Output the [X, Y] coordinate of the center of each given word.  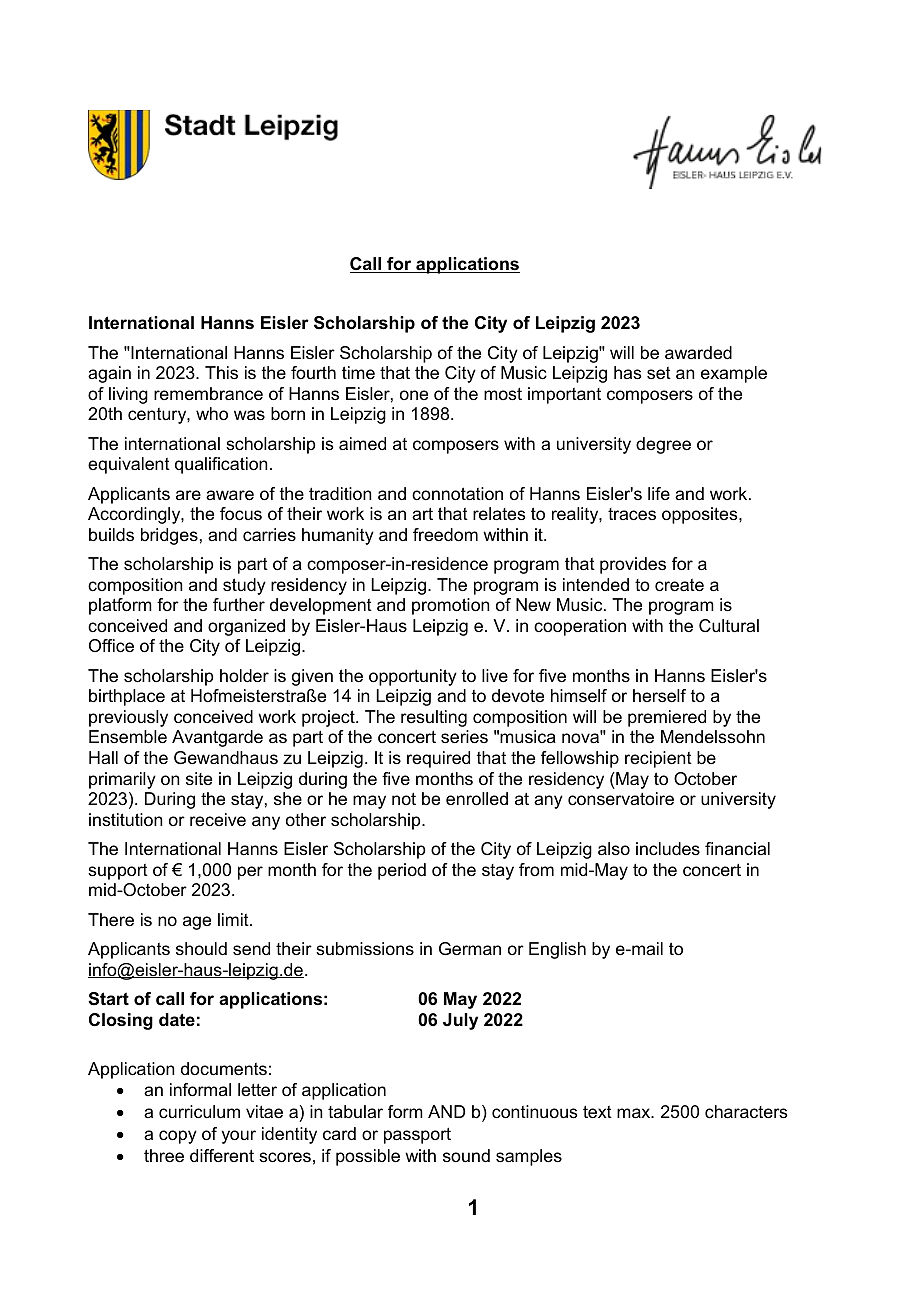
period [402, 871]
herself [659, 695]
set [659, 373]
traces [632, 514]
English [557, 950]
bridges [169, 536]
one [414, 395]
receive [218, 820]
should [201, 948]
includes [668, 849]
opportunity [413, 677]
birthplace [127, 697]
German [470, 949]
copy [178, 1137]
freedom [445, 535]
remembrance [208, 394]
